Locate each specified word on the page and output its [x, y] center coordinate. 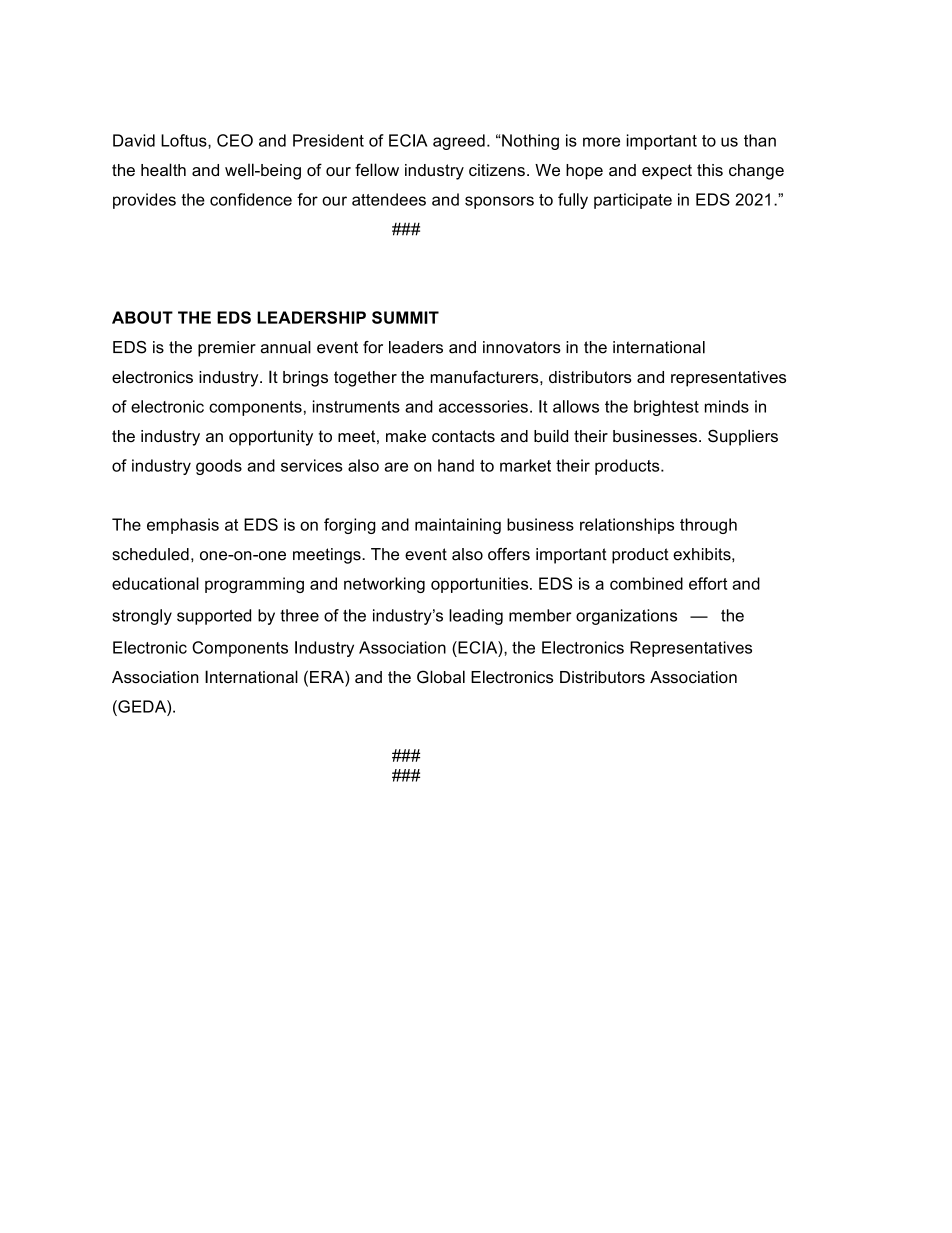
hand [456, 465]
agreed [459, 142]
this [710, 170]
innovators [522, 347]
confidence [251, 199]
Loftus [185, 140]
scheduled [150, 554]
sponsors [499, 202]
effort [708, 583]
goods [219, 467]
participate [633, 201]
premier [227, 349]
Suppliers [743, 437]
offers [509, 554]
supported [214, 617]
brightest [666, 408]
